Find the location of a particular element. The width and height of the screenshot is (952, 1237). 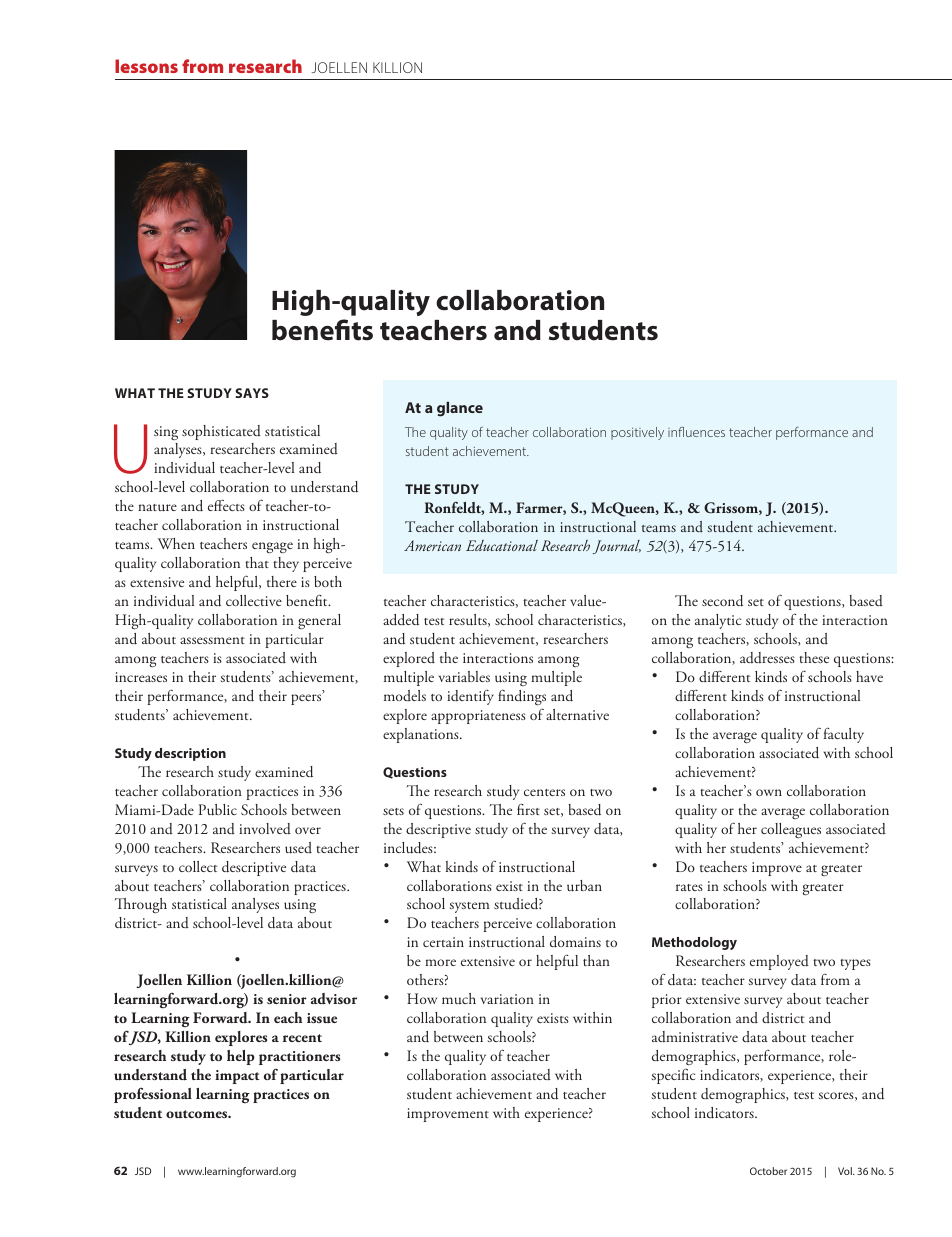

positively is located at coordinates (637, 433).
